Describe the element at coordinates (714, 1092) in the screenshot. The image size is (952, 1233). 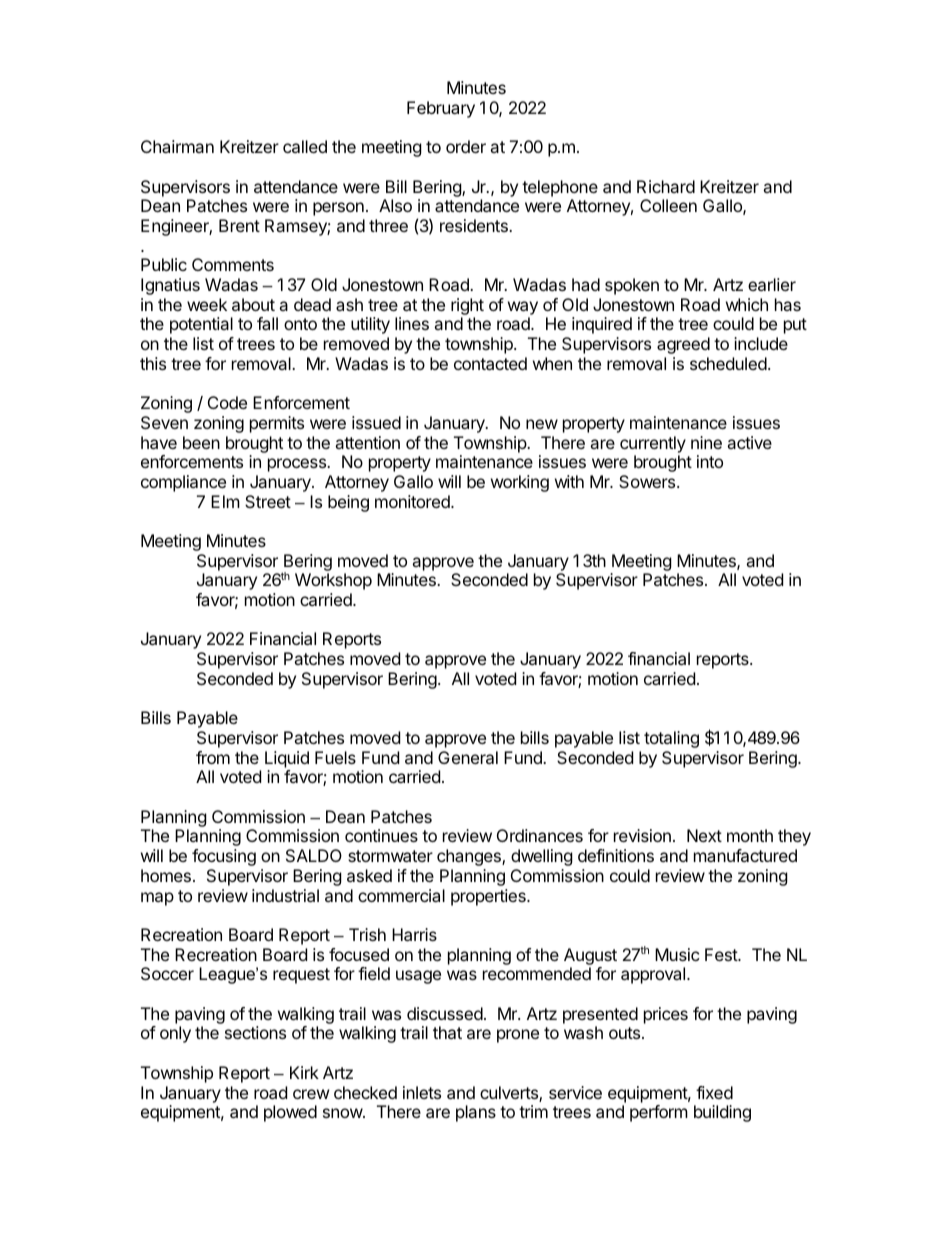
I see `fixed` at that location.
